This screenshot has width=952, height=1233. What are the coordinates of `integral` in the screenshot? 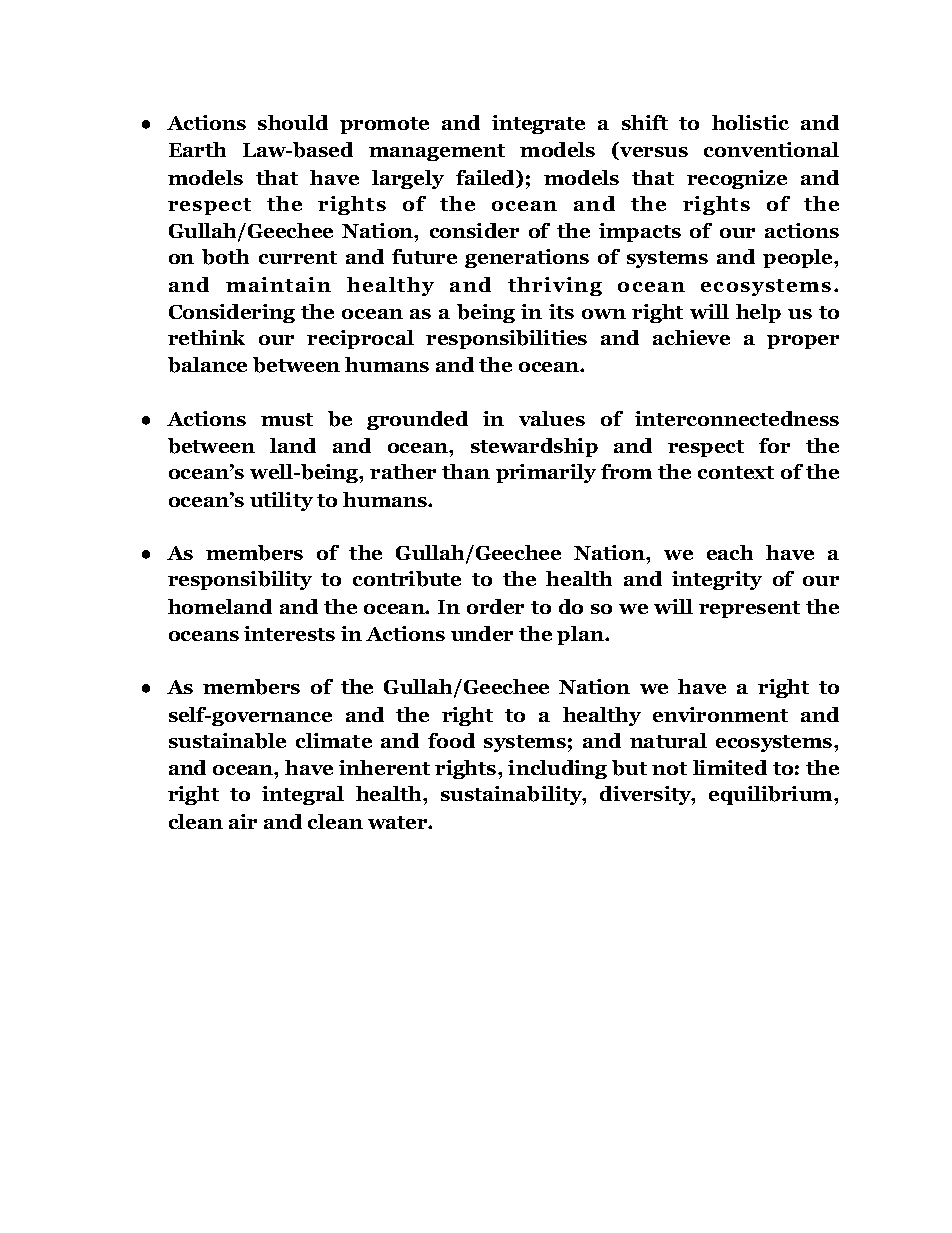 It's located at (303, 795).
